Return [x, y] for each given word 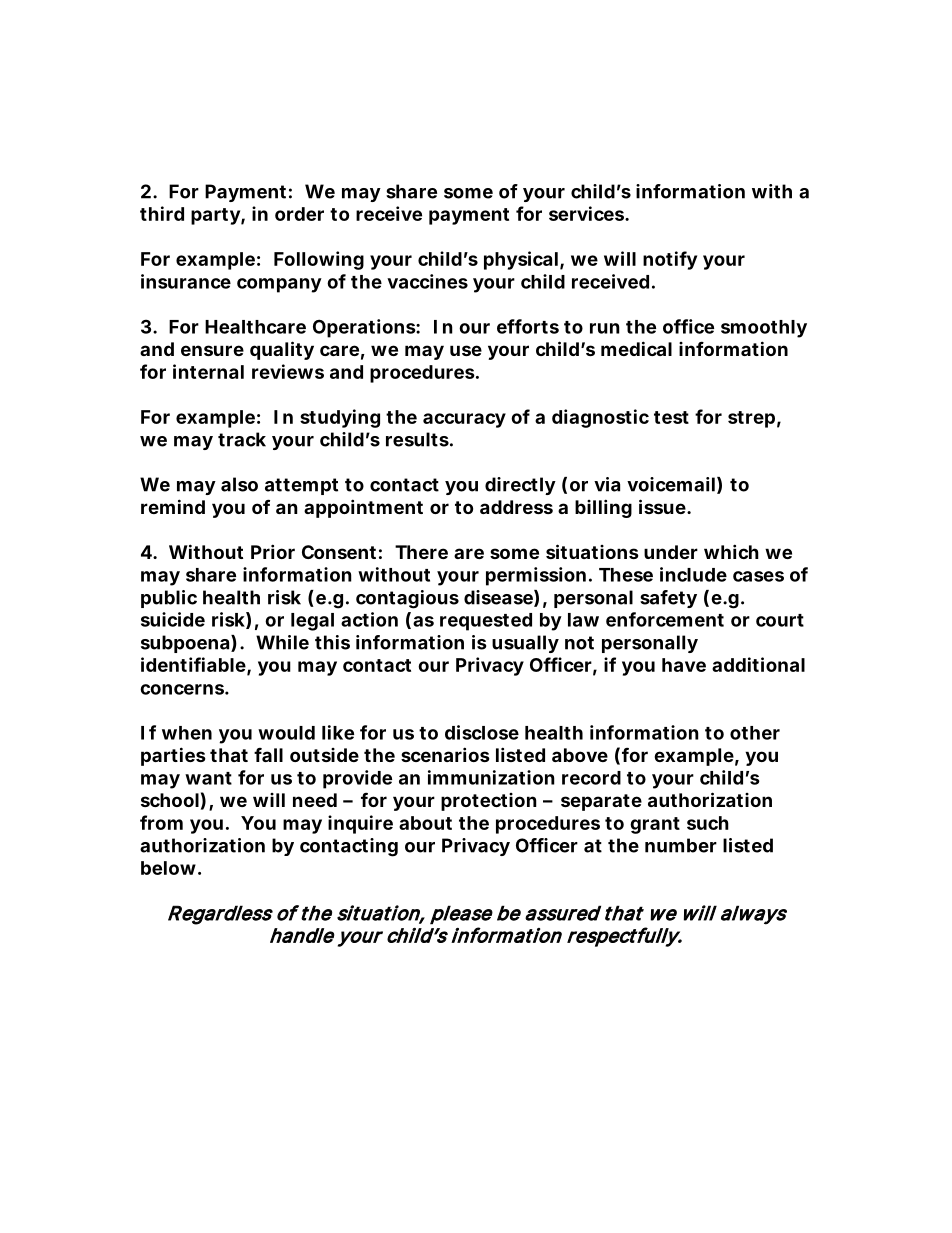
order [299, 214]
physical [521, 260]
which [731, 551]
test [671, 417]
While [282, 642]
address [516, 507]
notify [670, 260]
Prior [273, 551]
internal [208, 371]
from [161, 822]
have [684, 665]
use [466, 350]
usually [525, 644]
